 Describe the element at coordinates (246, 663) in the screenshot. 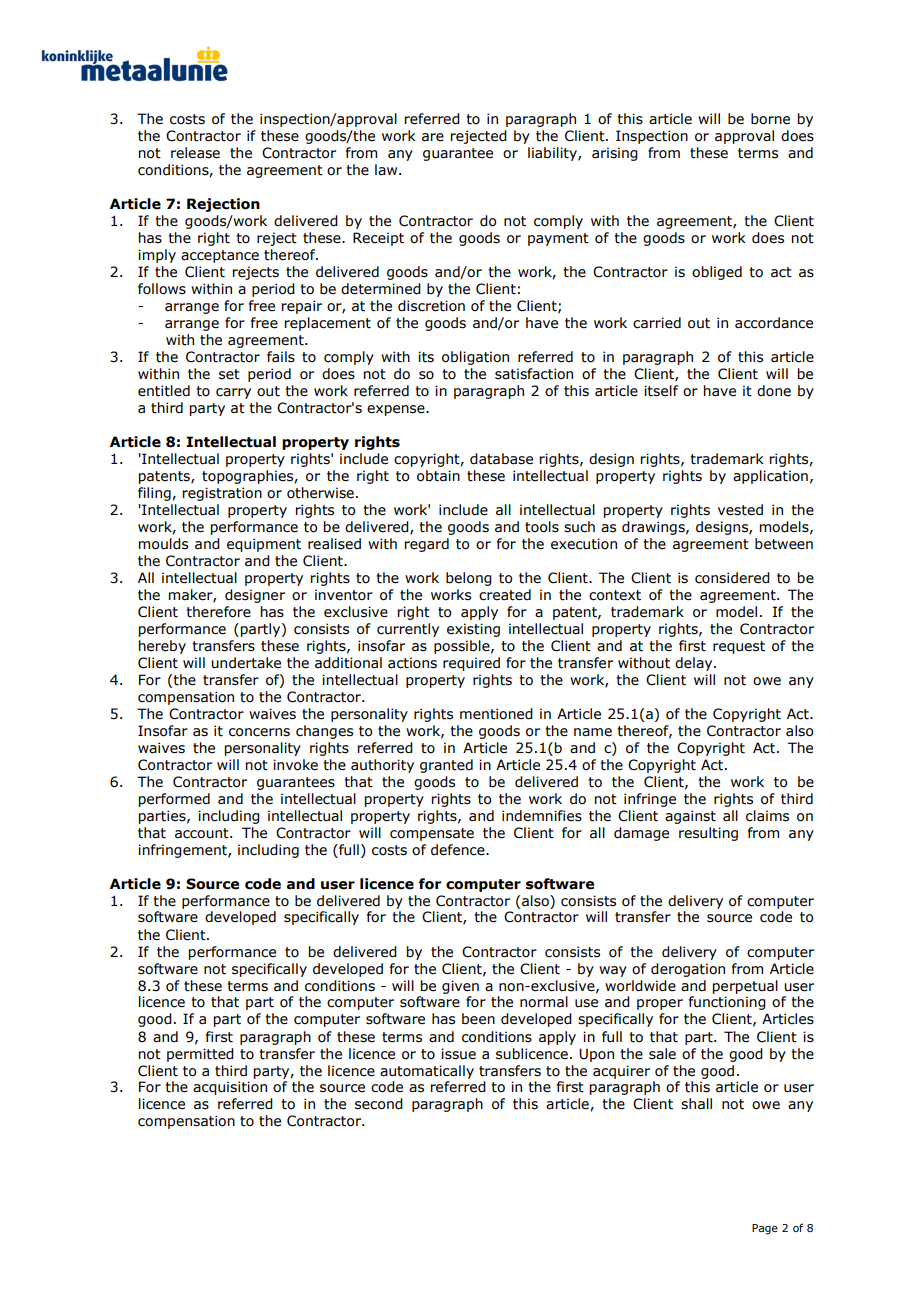

I see `undertake` at that location.
